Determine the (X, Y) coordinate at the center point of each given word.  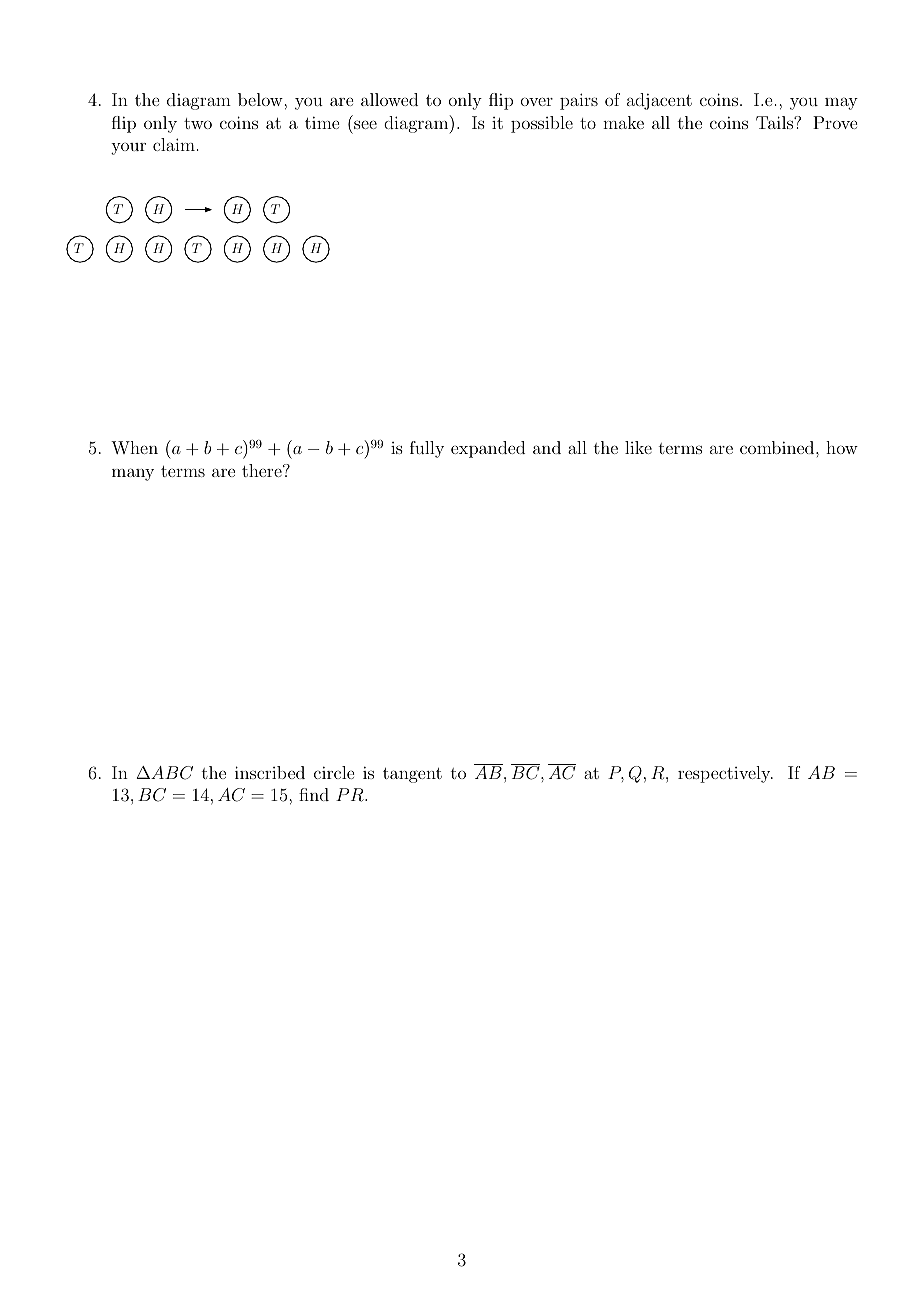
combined (778, 447)
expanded (488, 449)
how (842, 447)
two (198, 123)
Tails (775, 122)
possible (542, 124)
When (134, 447)
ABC (171, 773)
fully (427, 449)
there (263, 470)
